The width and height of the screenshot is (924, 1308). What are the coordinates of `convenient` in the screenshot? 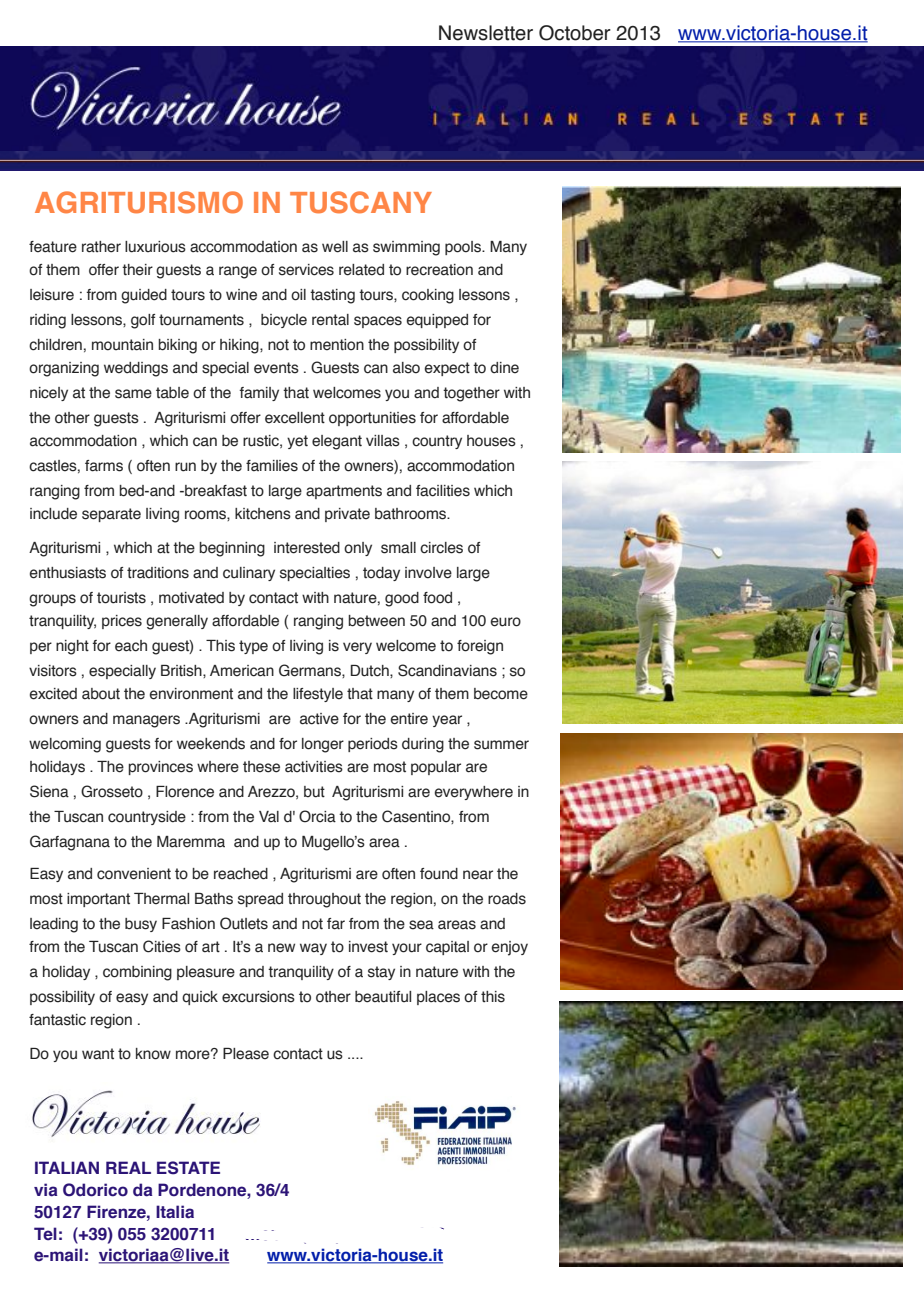 It's located at (134, 874).
